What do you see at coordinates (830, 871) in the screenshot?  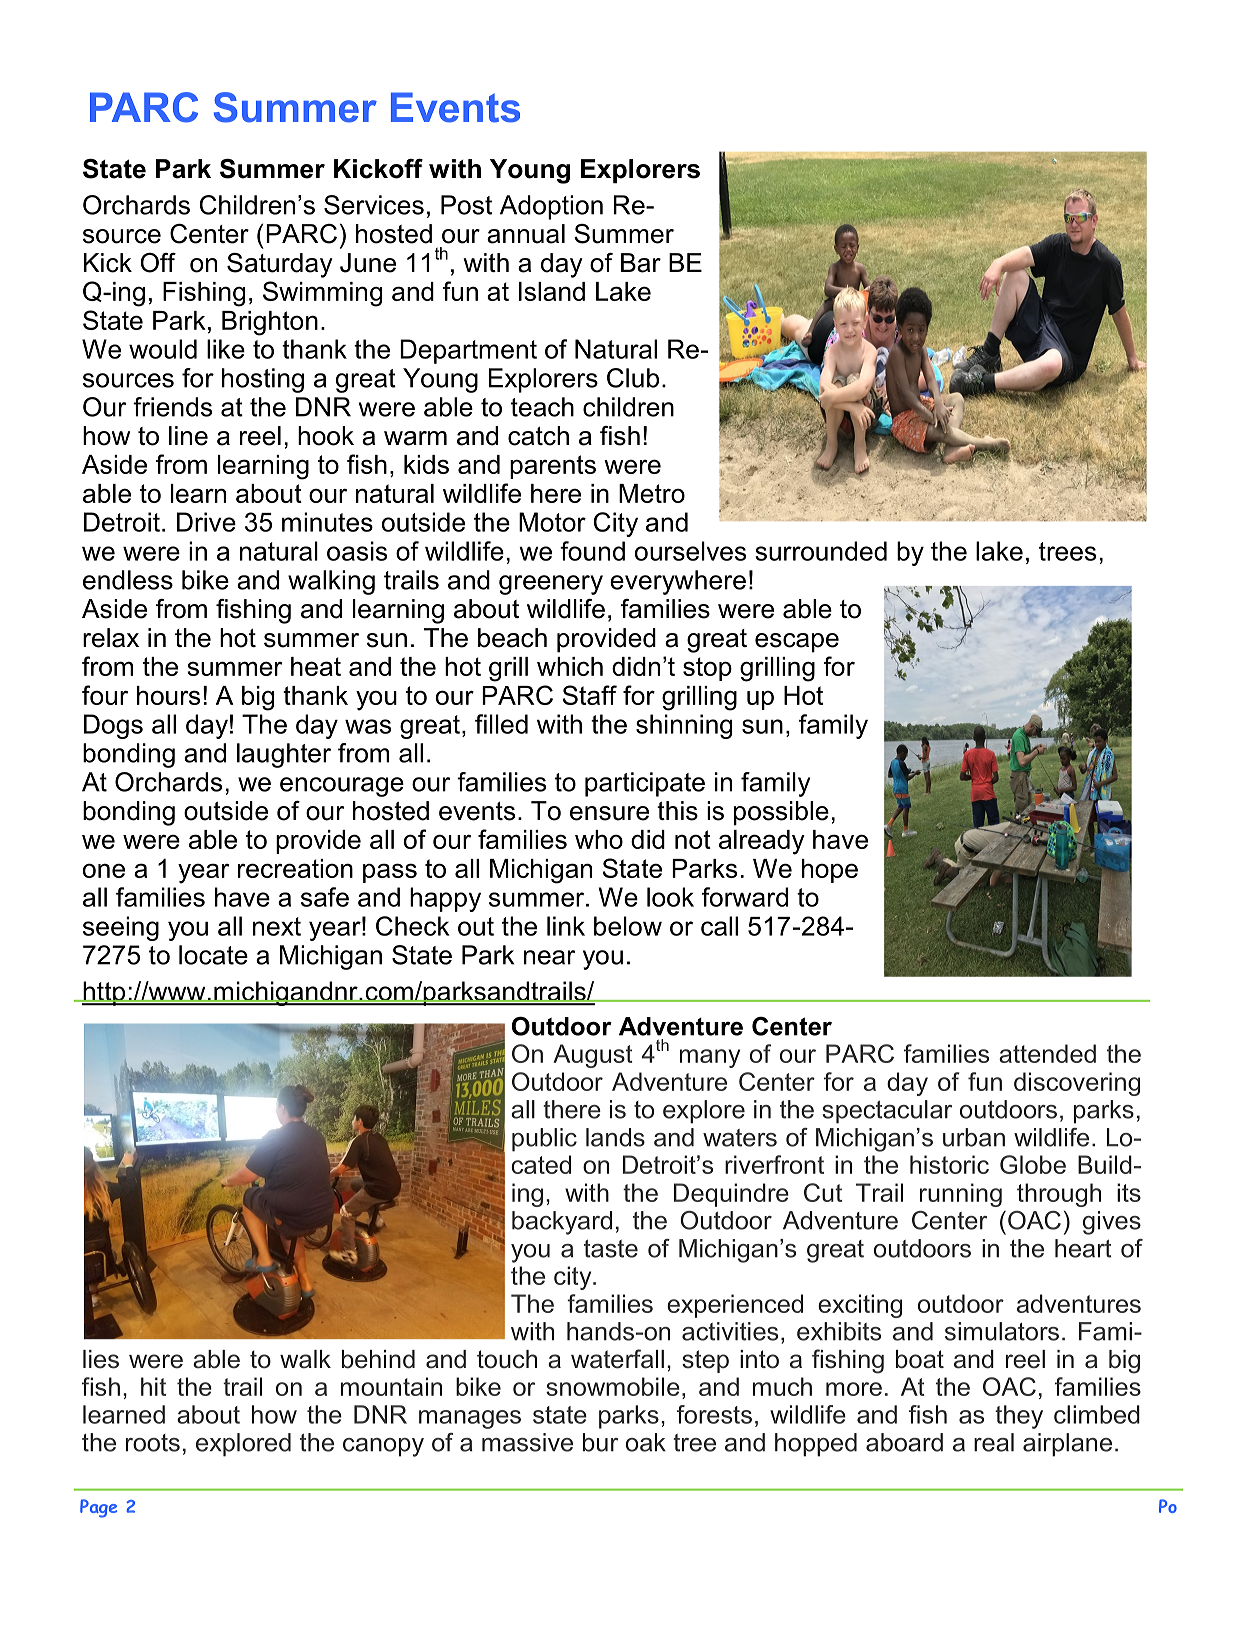 I see `hope` at bounding box center [830, 871].
